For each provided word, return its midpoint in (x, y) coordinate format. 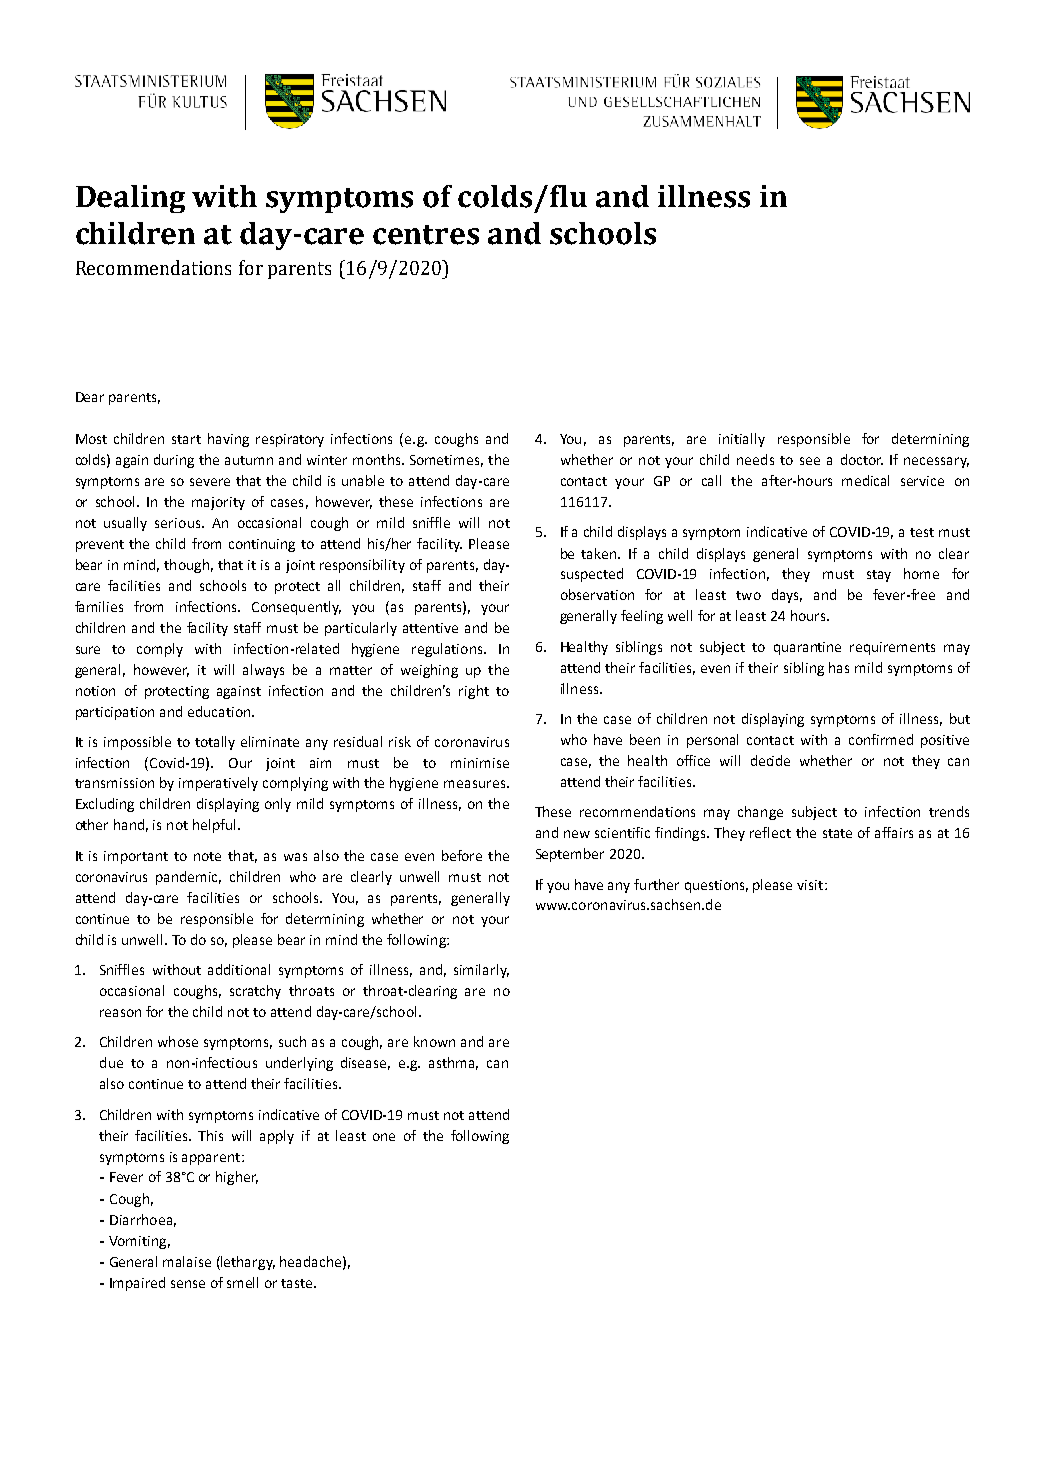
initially (742, 440)
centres (426, 235)
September (570, 855)
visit (811, 885)
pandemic (188, 878)
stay (879, 576)
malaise (187, 1261)
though (186, 566)
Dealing (130, 199)
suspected (592, 575)
